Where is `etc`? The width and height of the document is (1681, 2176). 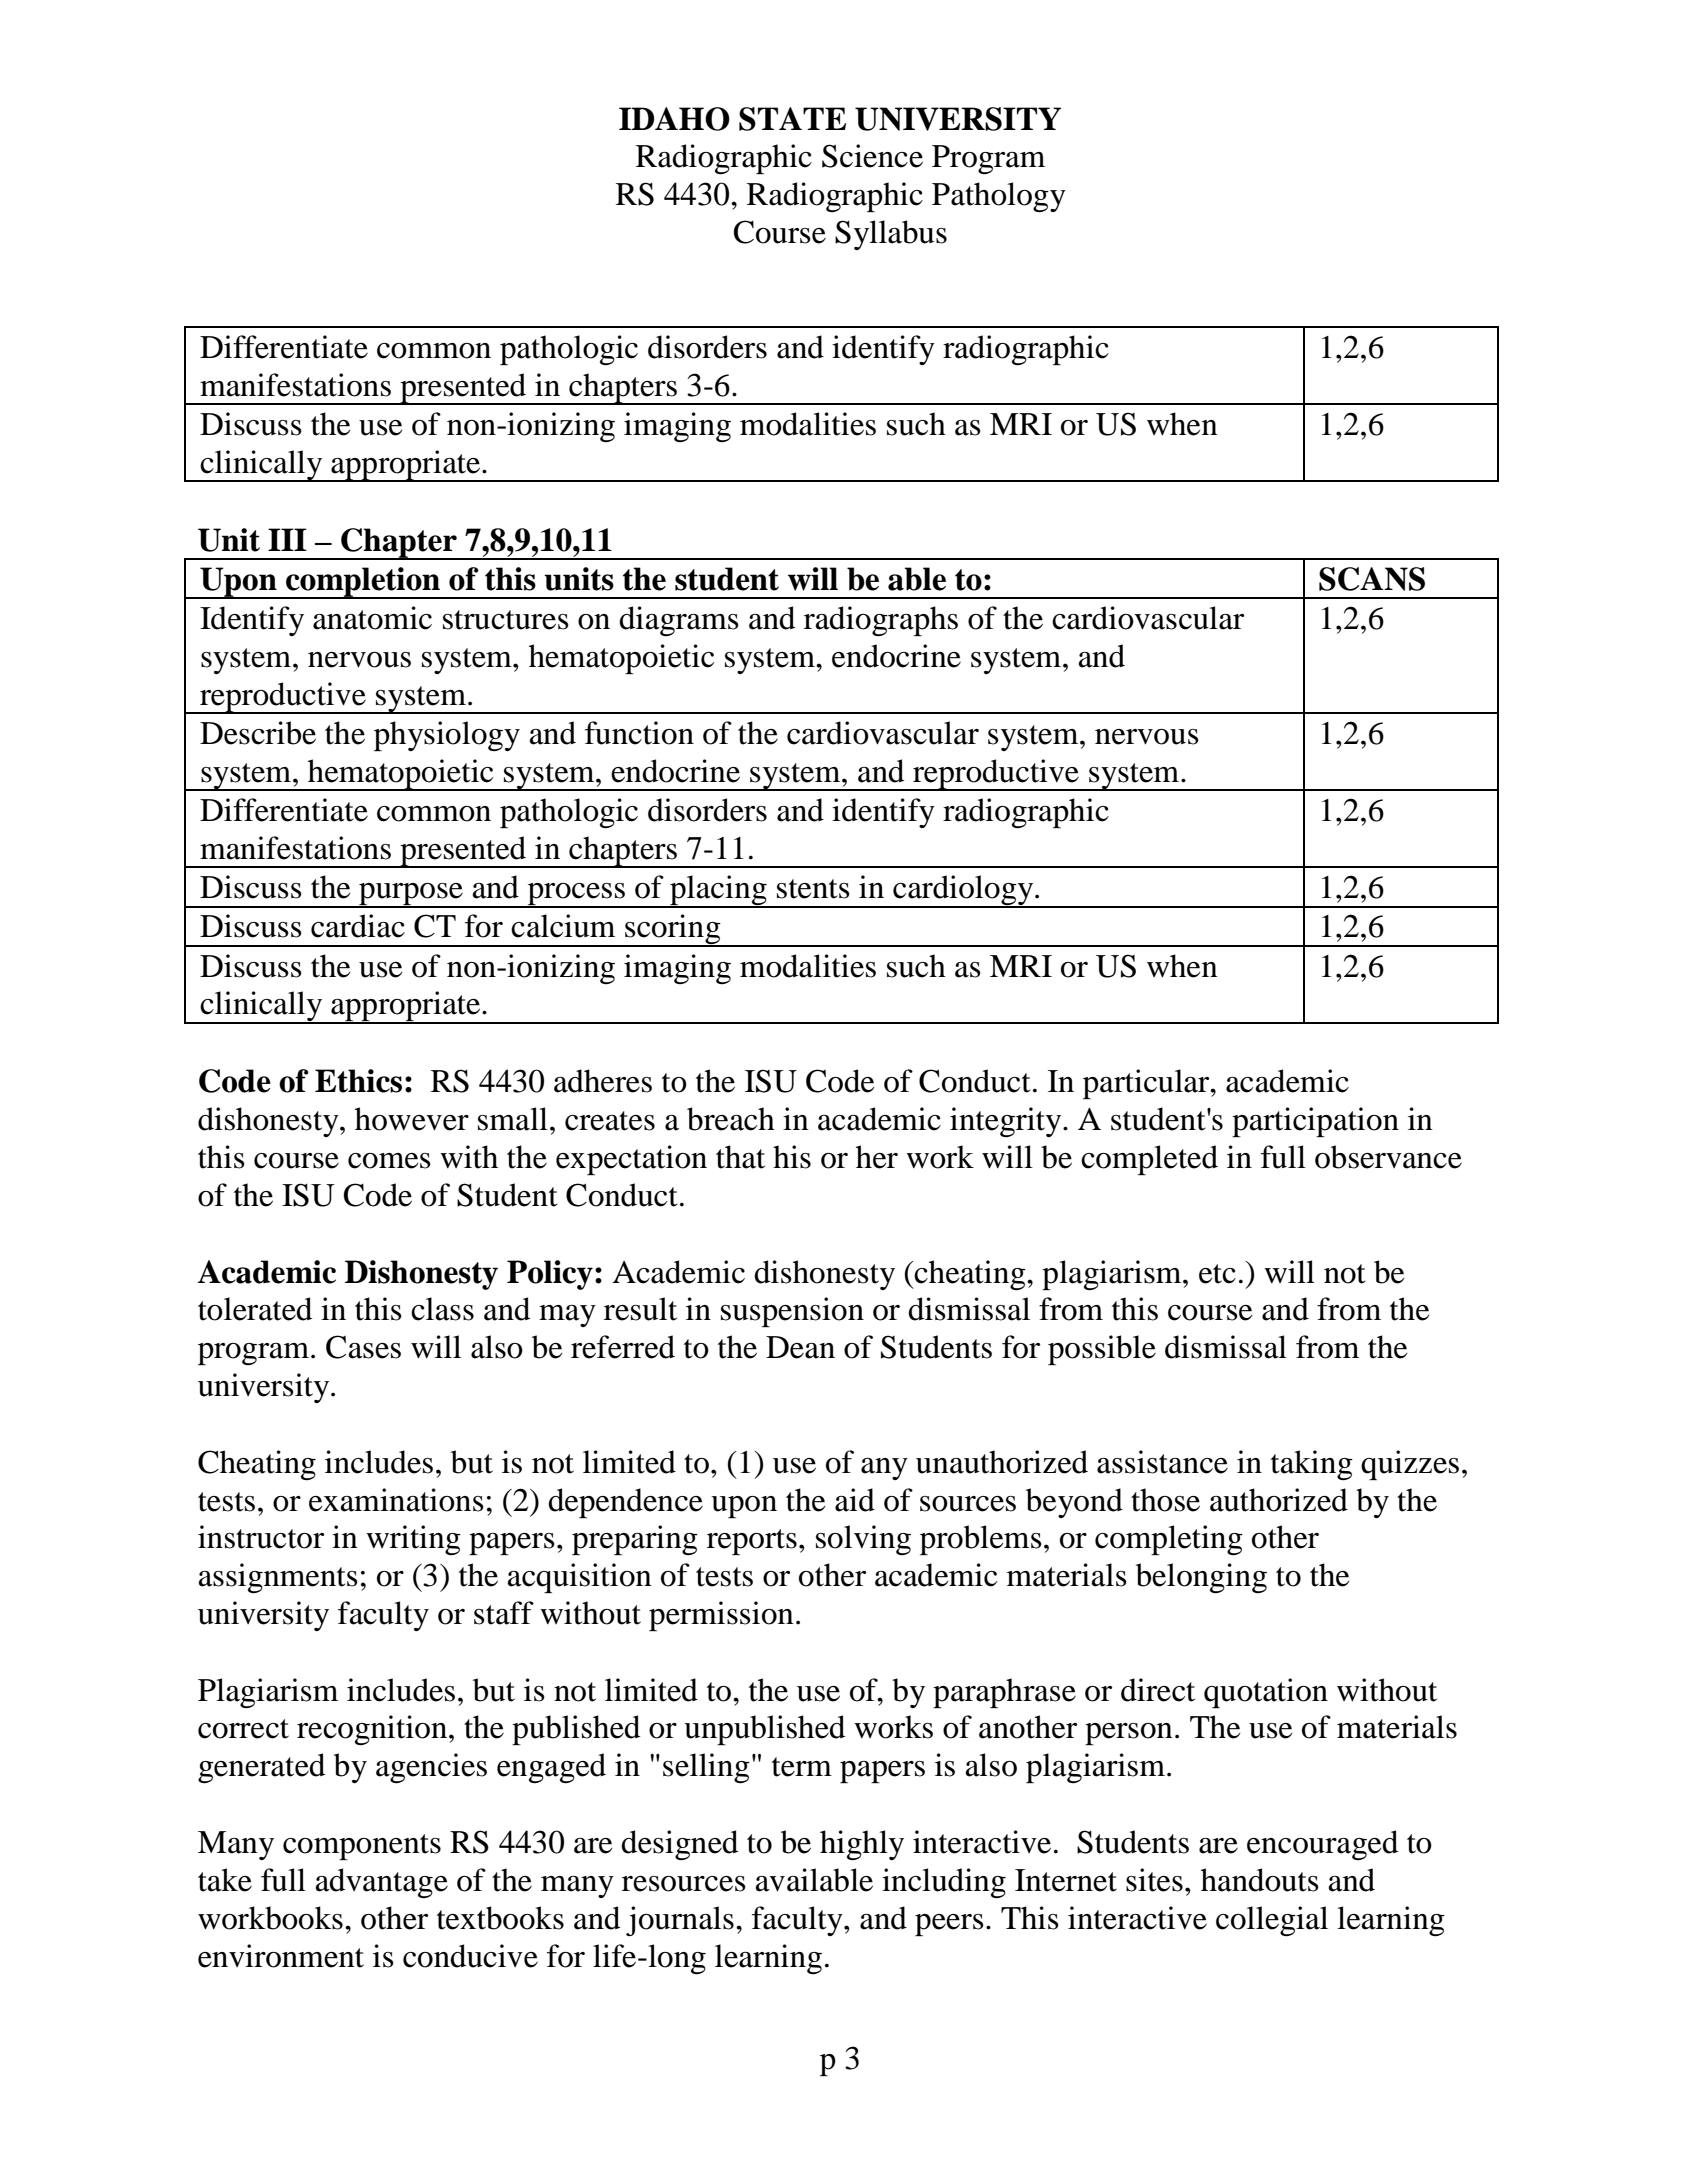
etc is located at coordinates (1217, 1274).
